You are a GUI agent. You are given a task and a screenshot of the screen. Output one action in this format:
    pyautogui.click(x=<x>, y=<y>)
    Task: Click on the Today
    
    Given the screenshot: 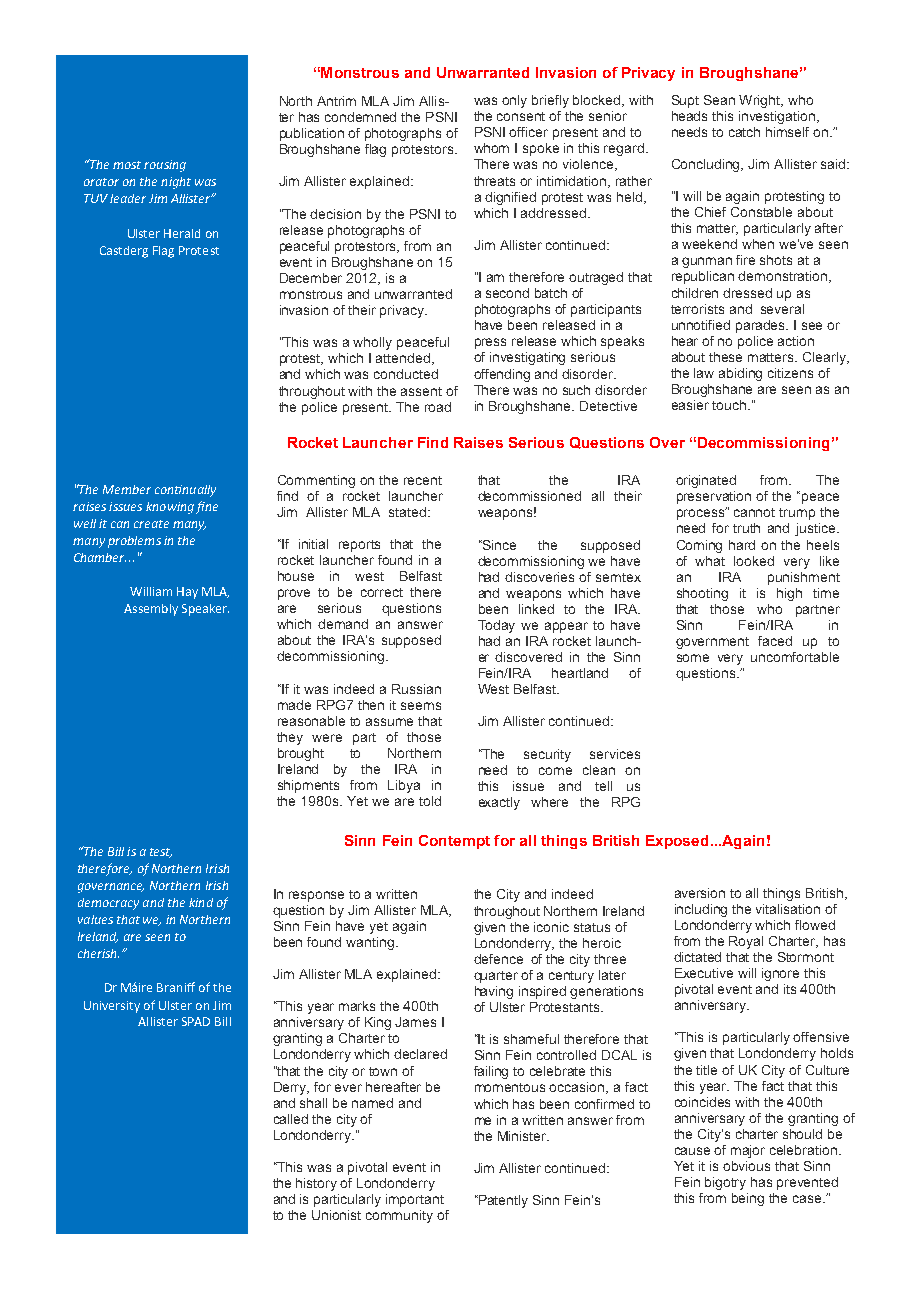 What is the action you would take?
    pyautogui.click(x=496, y=626)
